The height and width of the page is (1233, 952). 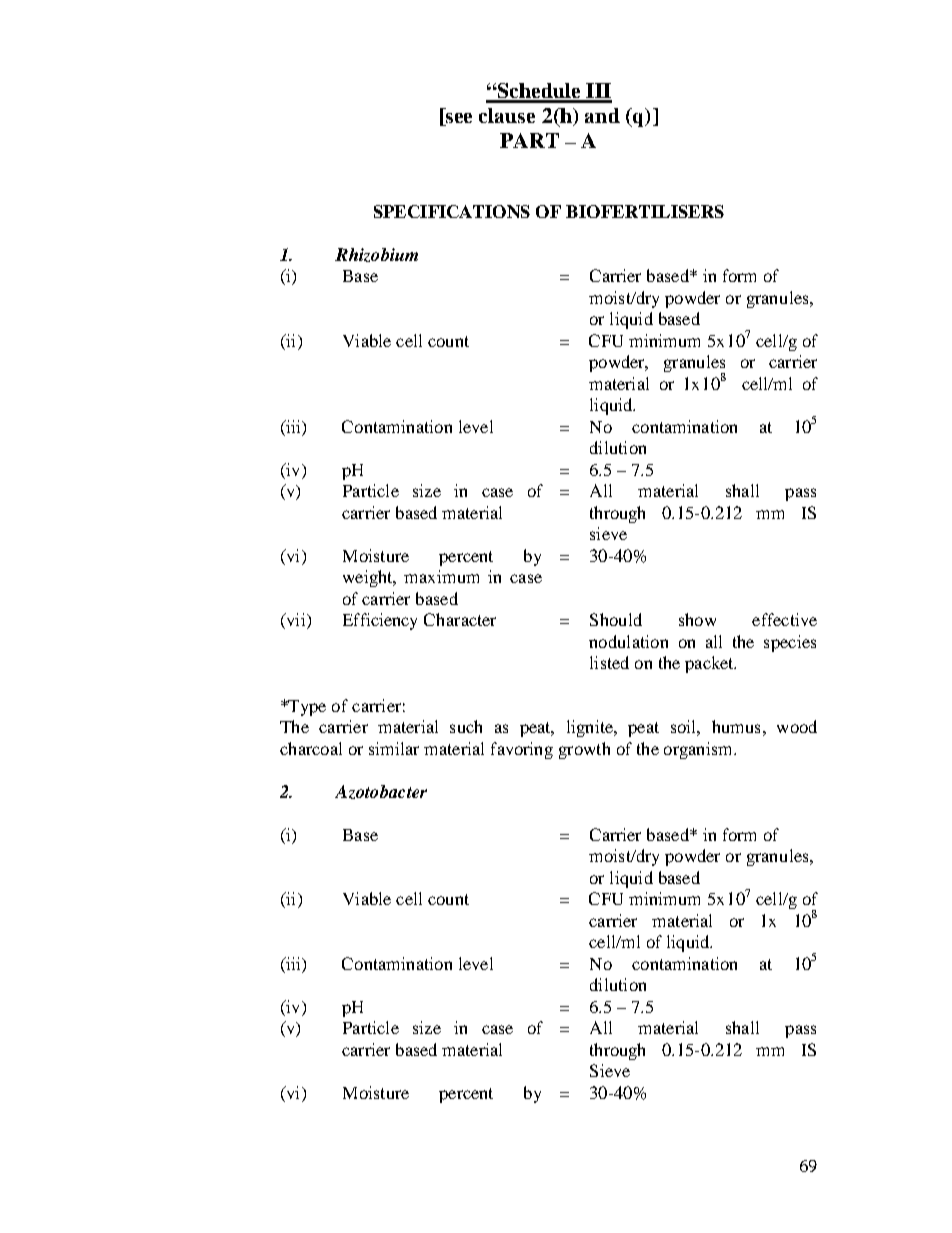 What do you see at coordinates (522, 750) in the page?
I see `favoring` at bounding box center [522, 750].
